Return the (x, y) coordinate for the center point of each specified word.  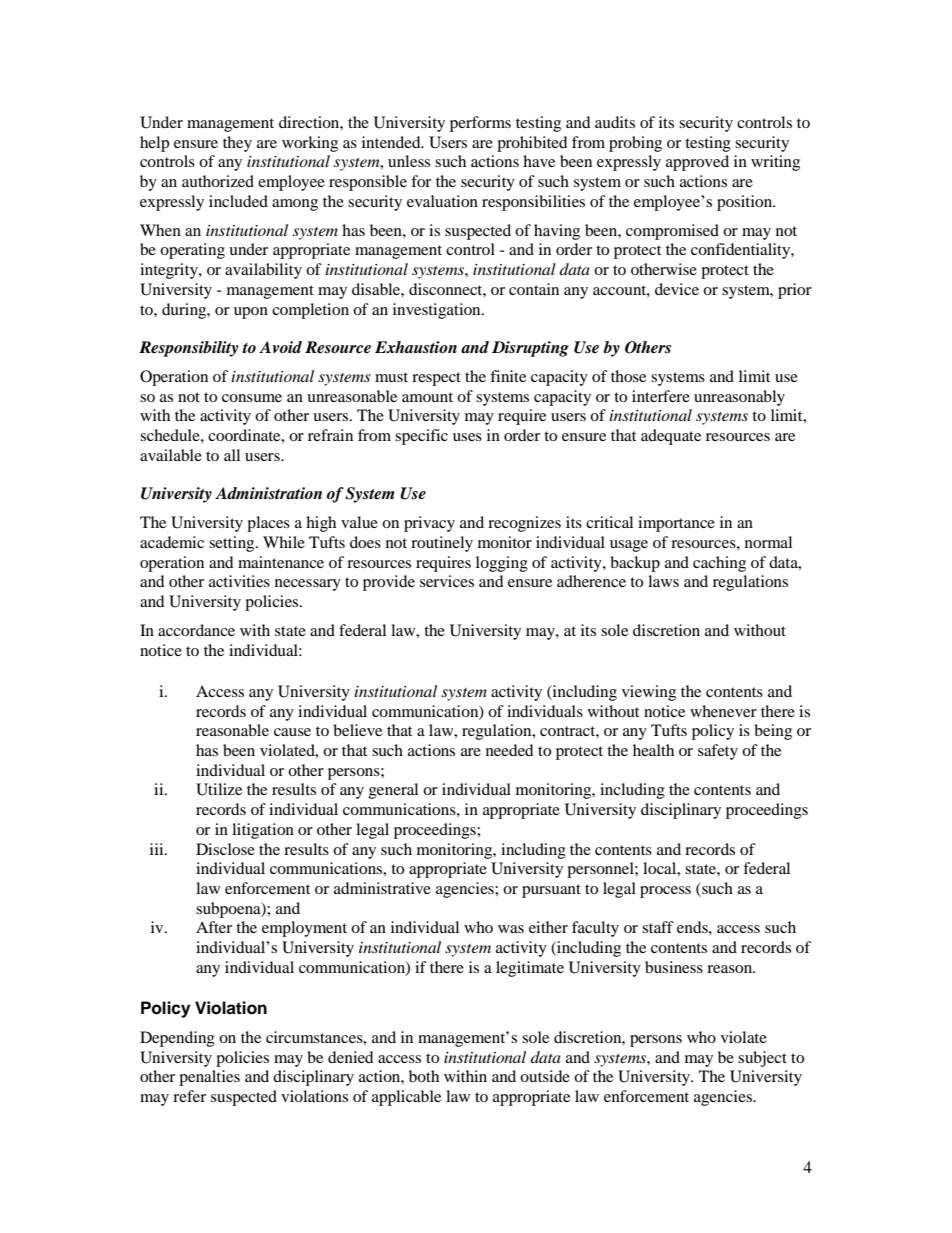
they (237, 144)
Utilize (219, 789)
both (424, 1076)
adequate (671, 437)
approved (697, 163)
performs (480, 124)
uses (467, 437)
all (232, 455)
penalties (209, 1078)
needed (510, 750)
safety (718, 752)
